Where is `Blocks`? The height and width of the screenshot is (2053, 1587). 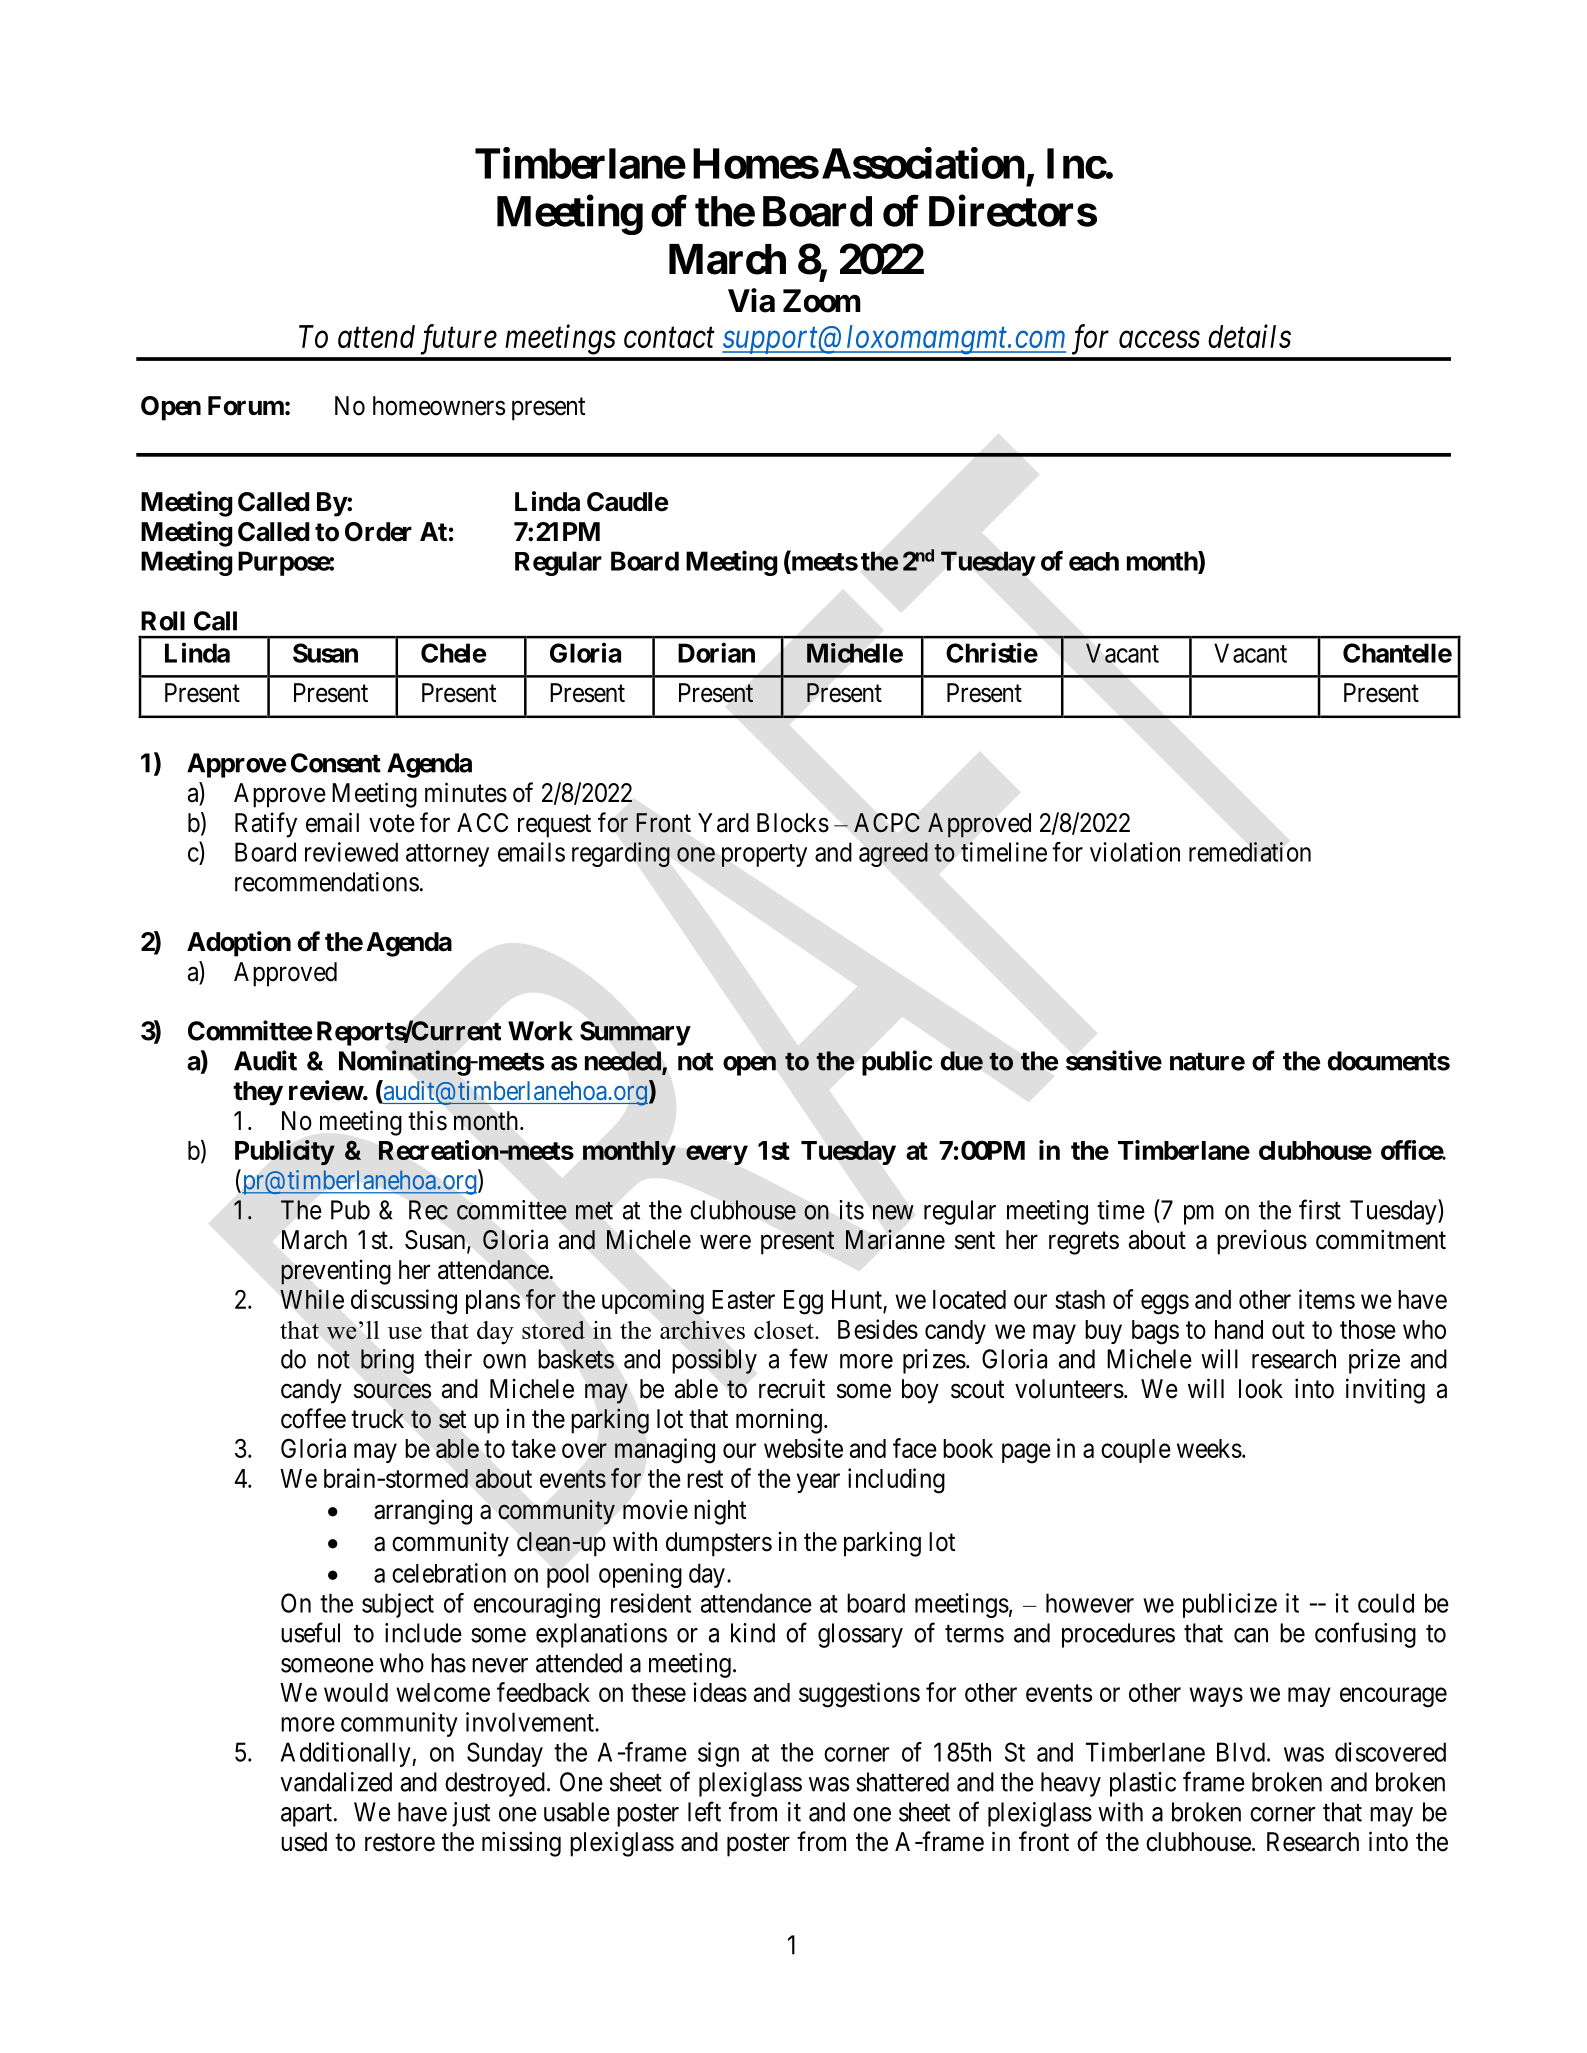
Blocks is located at coordinates (793, 823).
